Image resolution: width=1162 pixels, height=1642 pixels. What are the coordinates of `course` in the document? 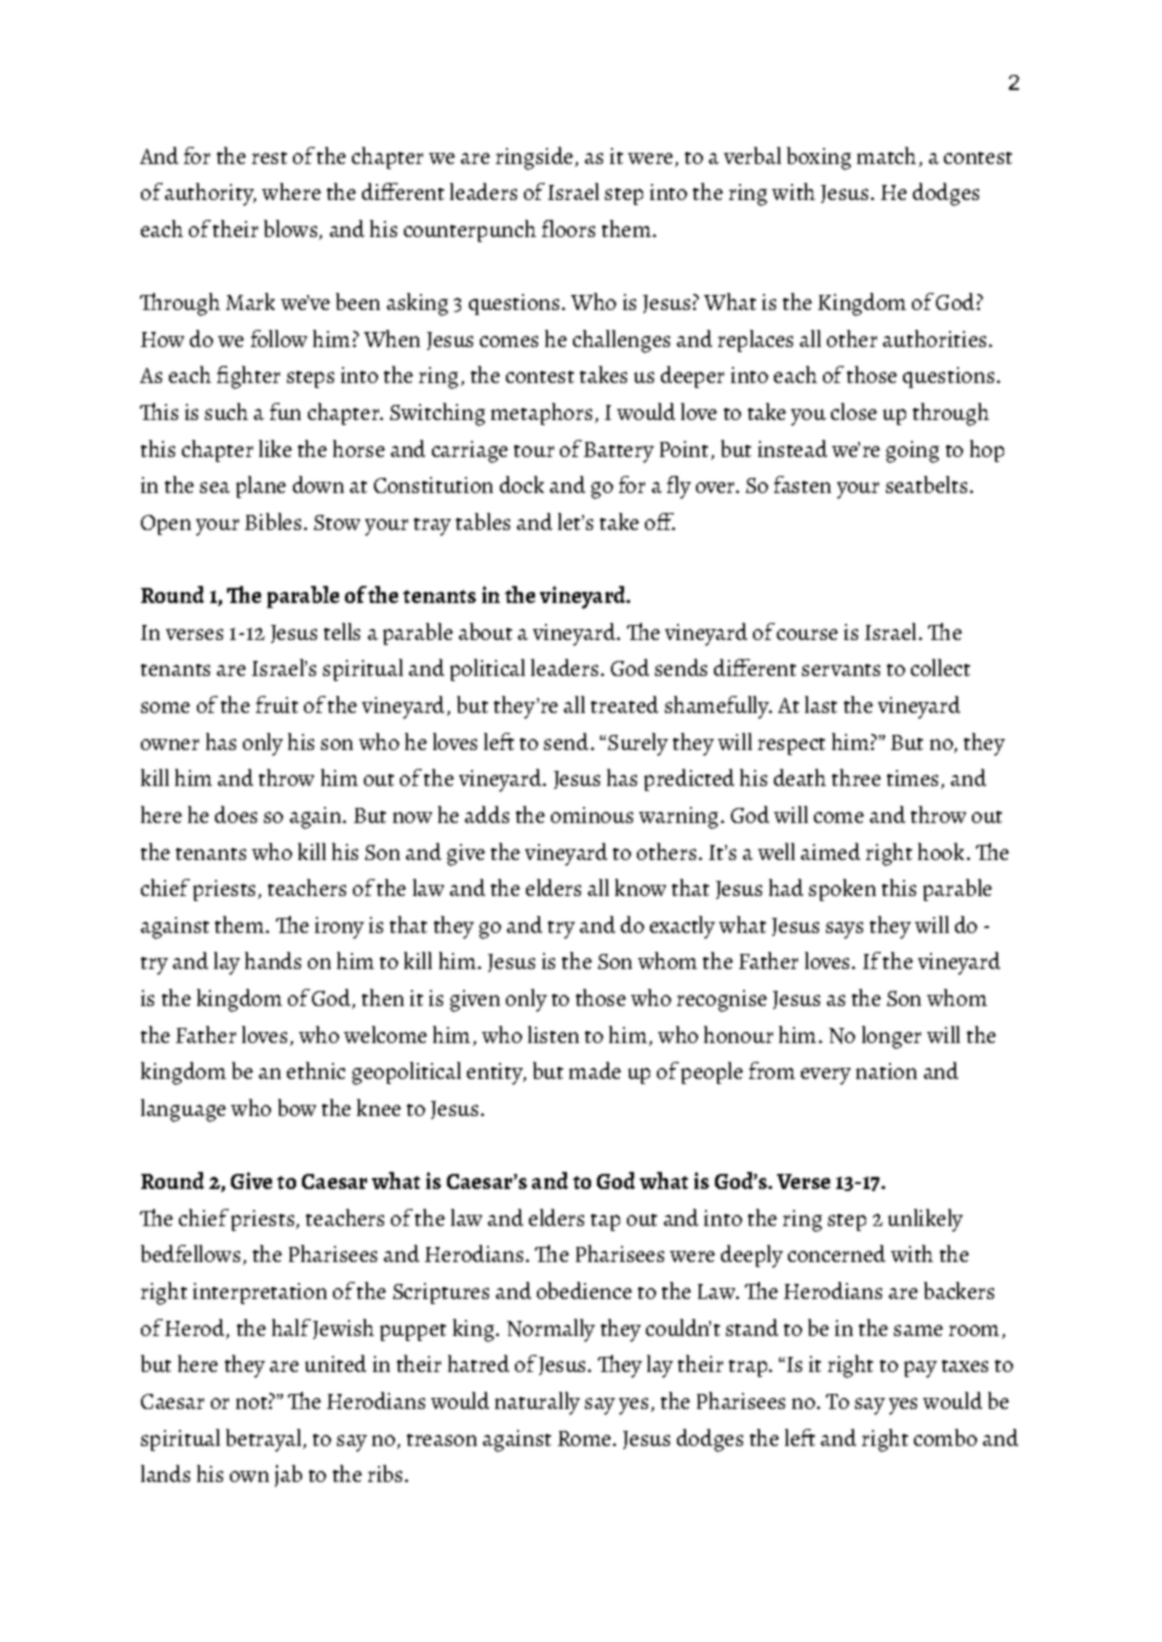 It's located at (807, 634).
